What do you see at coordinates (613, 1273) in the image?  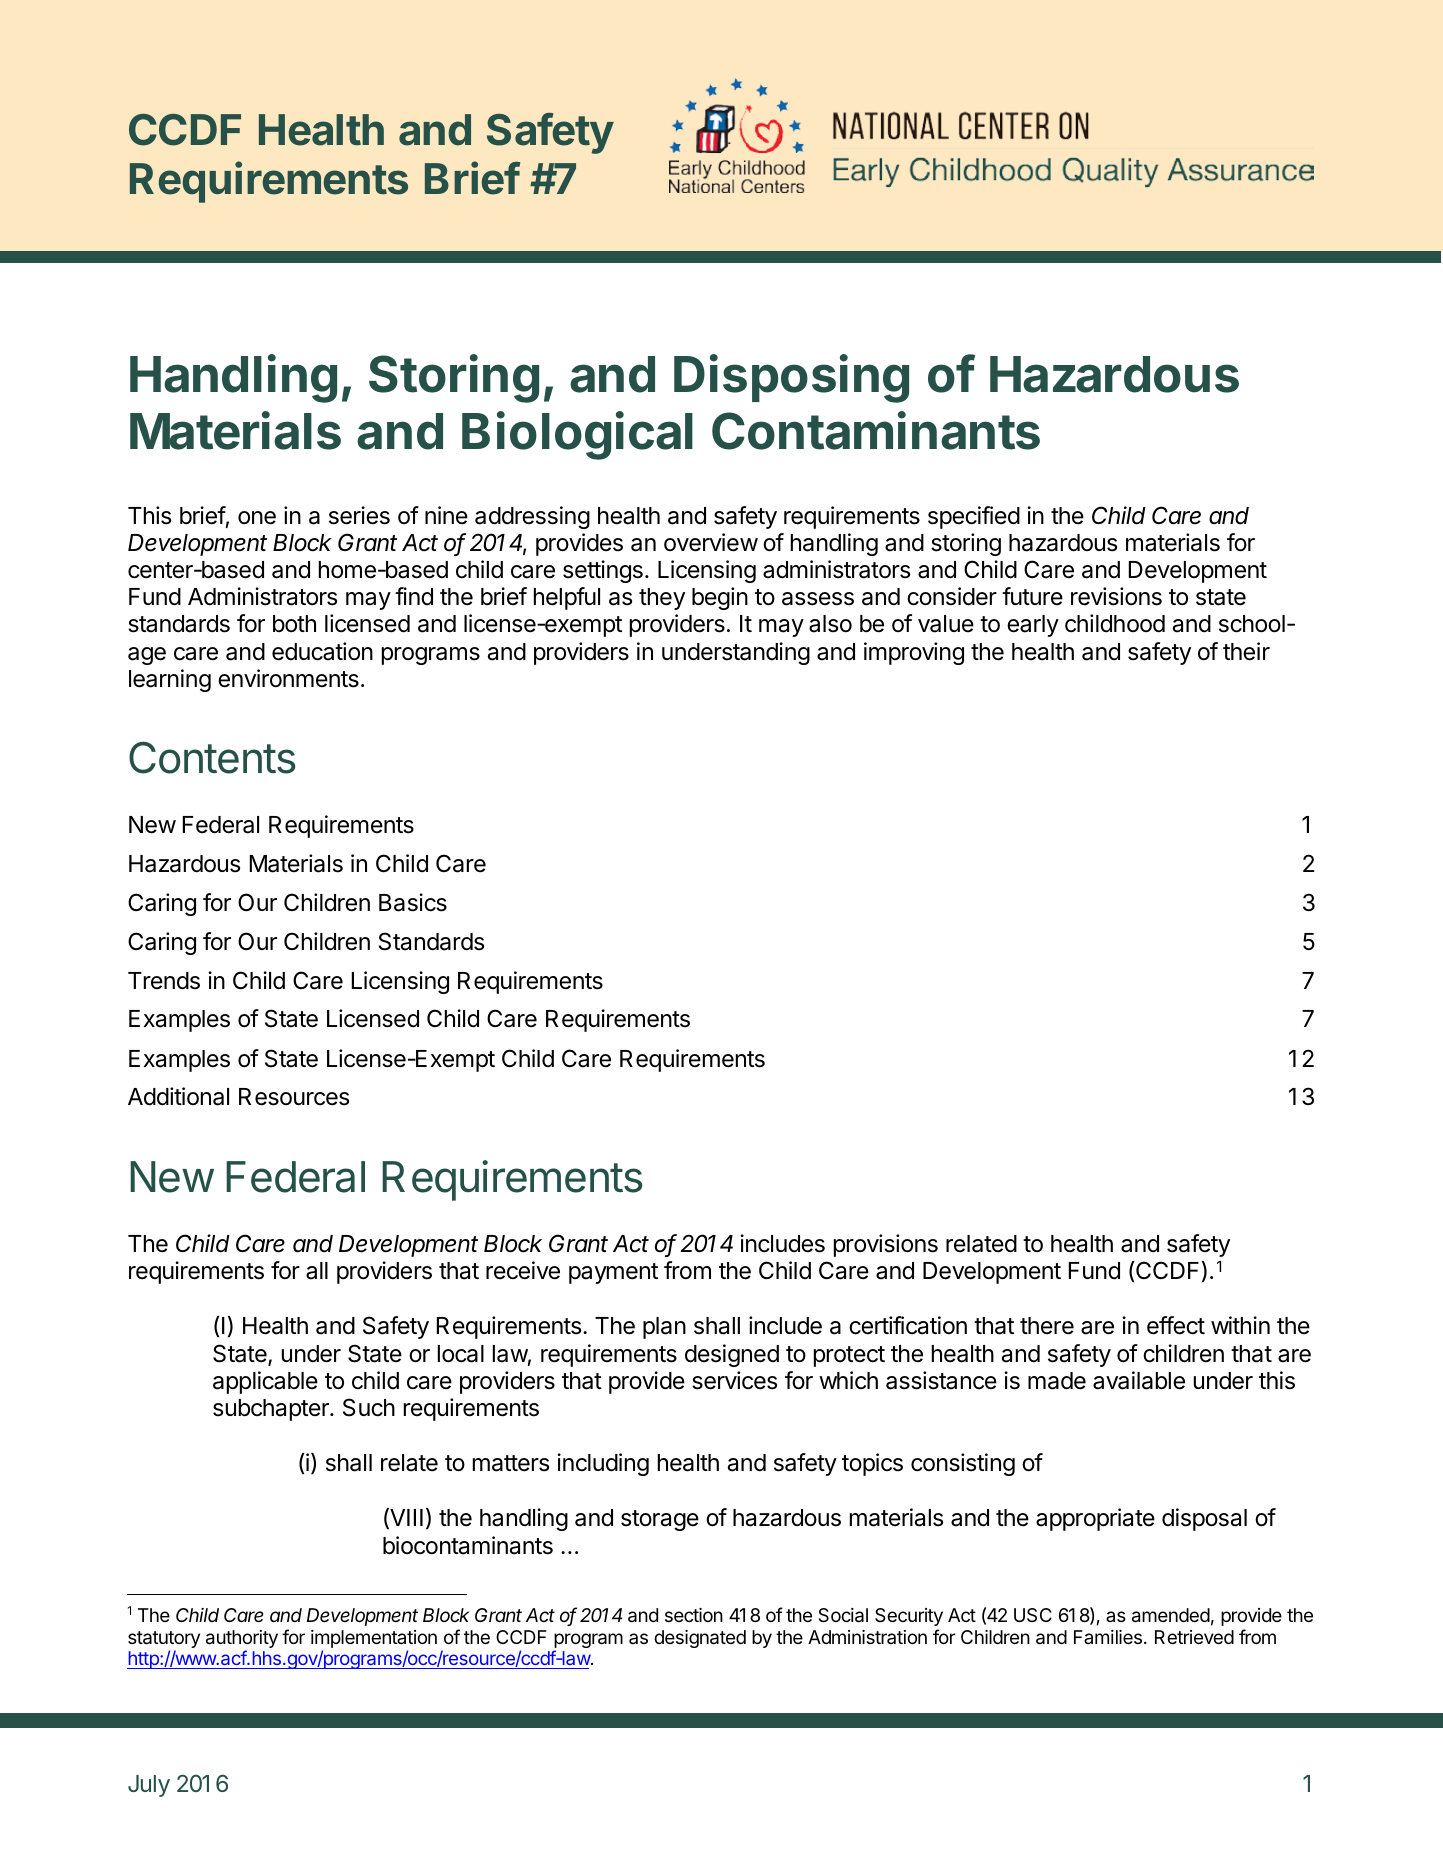 I see `payment` at bounding box center [613, 1273].
